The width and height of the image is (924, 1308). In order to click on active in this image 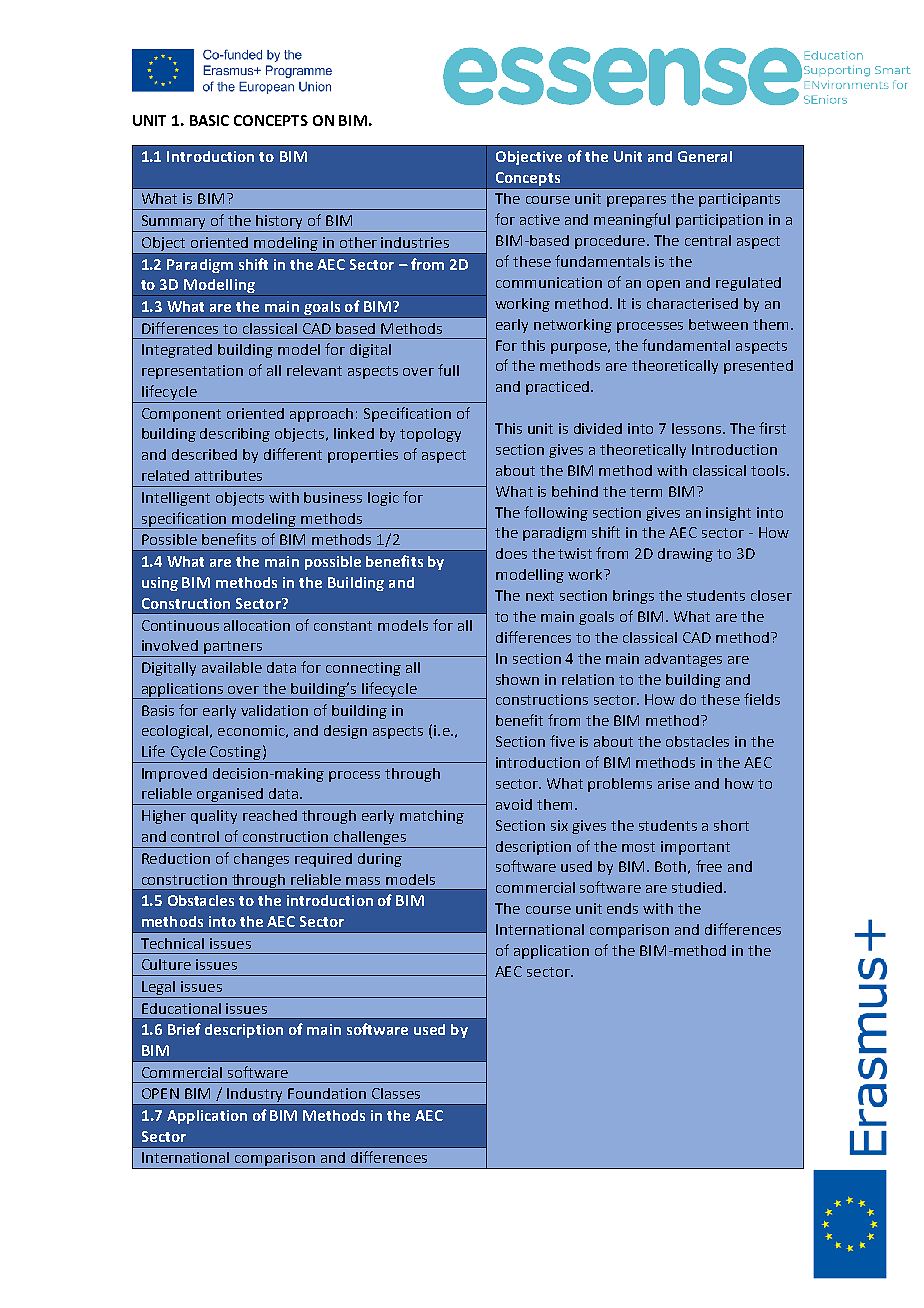, I will do `click(540, 219)`.
